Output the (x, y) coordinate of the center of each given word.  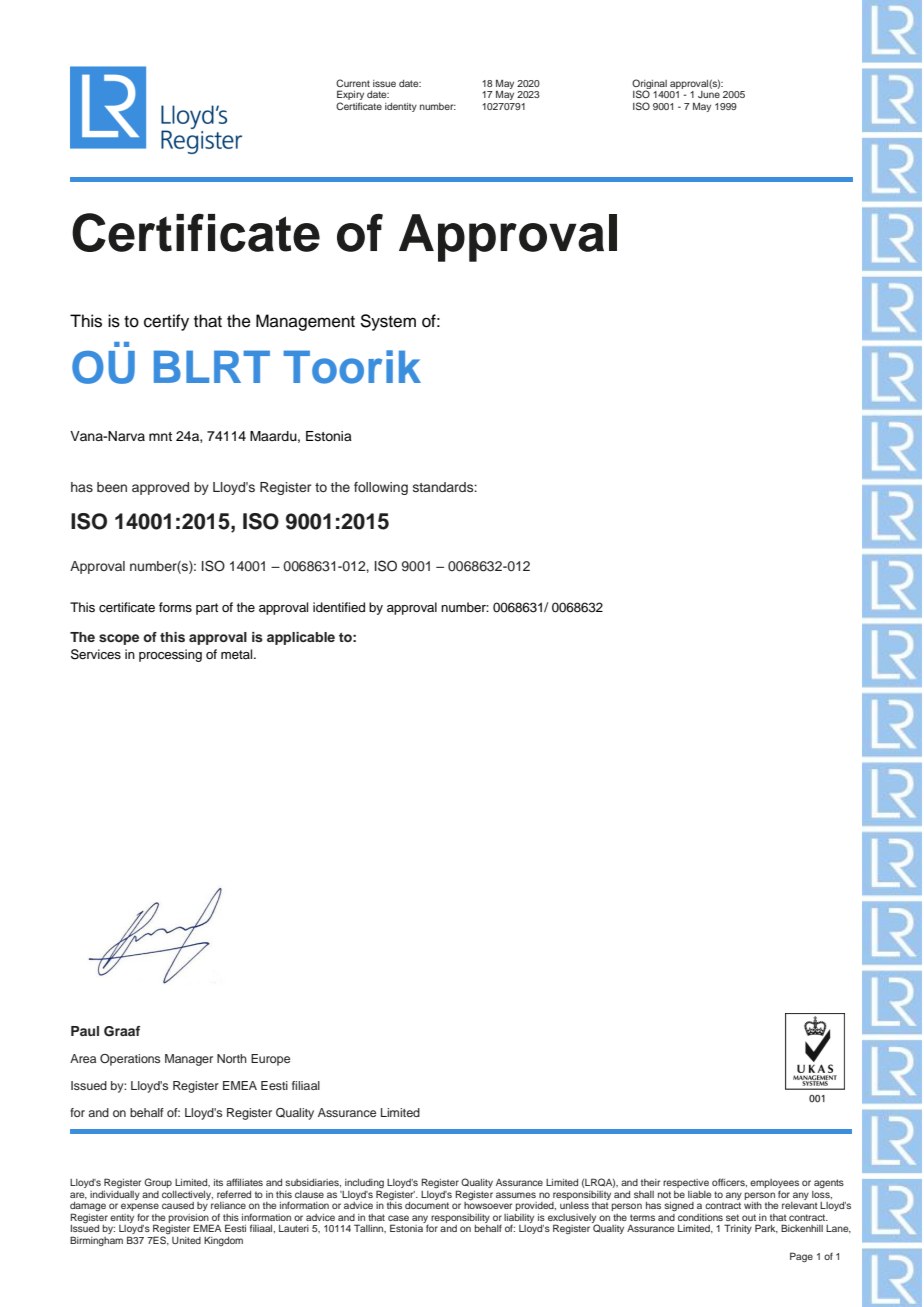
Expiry (350, 96)
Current (353, 83)
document (427, 1205)
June (709, 94)
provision (190, 1219)
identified (339, 607)
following (381, 488)
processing (170, 655)
